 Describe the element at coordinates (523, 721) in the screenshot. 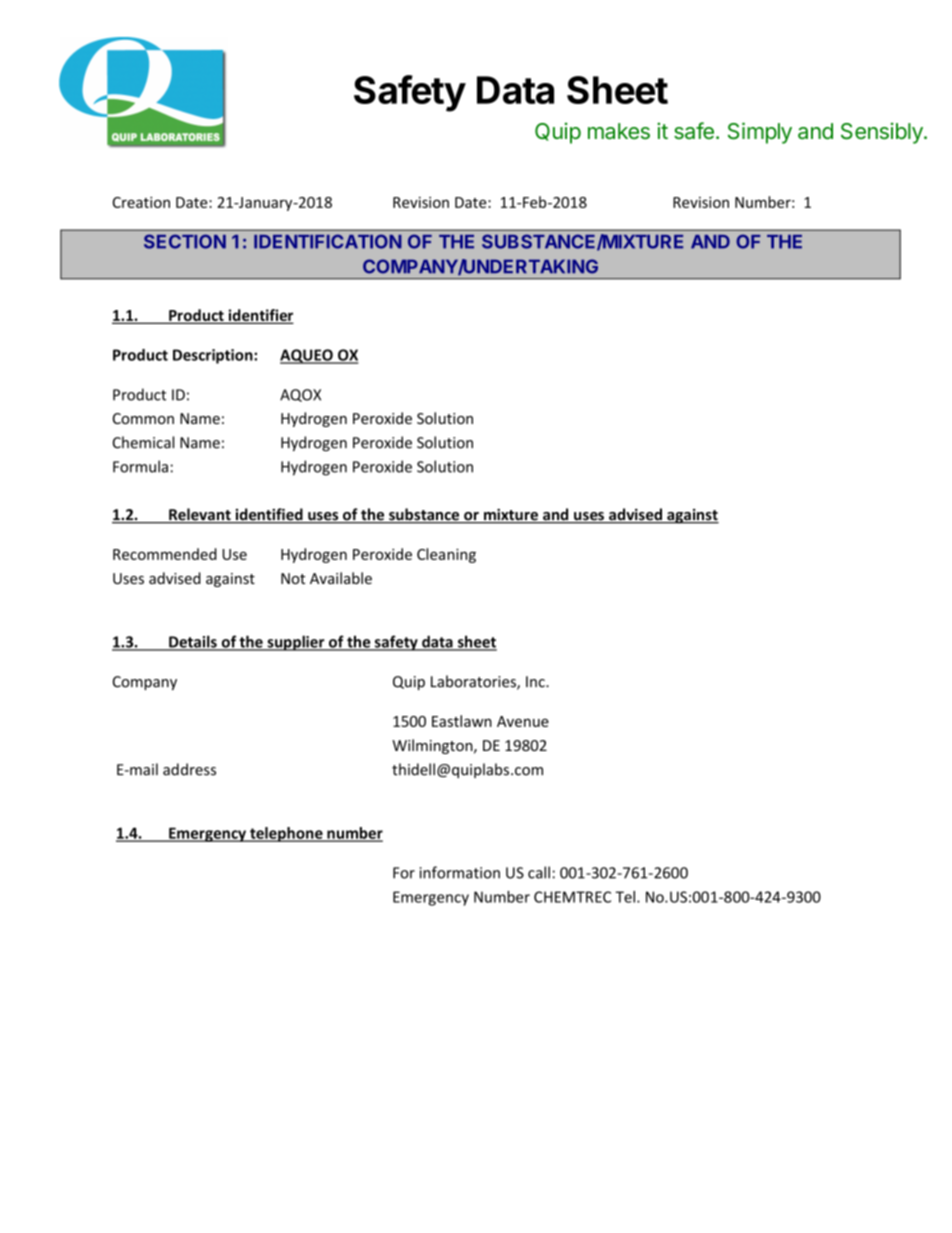

I see `Avenue` at that location.
